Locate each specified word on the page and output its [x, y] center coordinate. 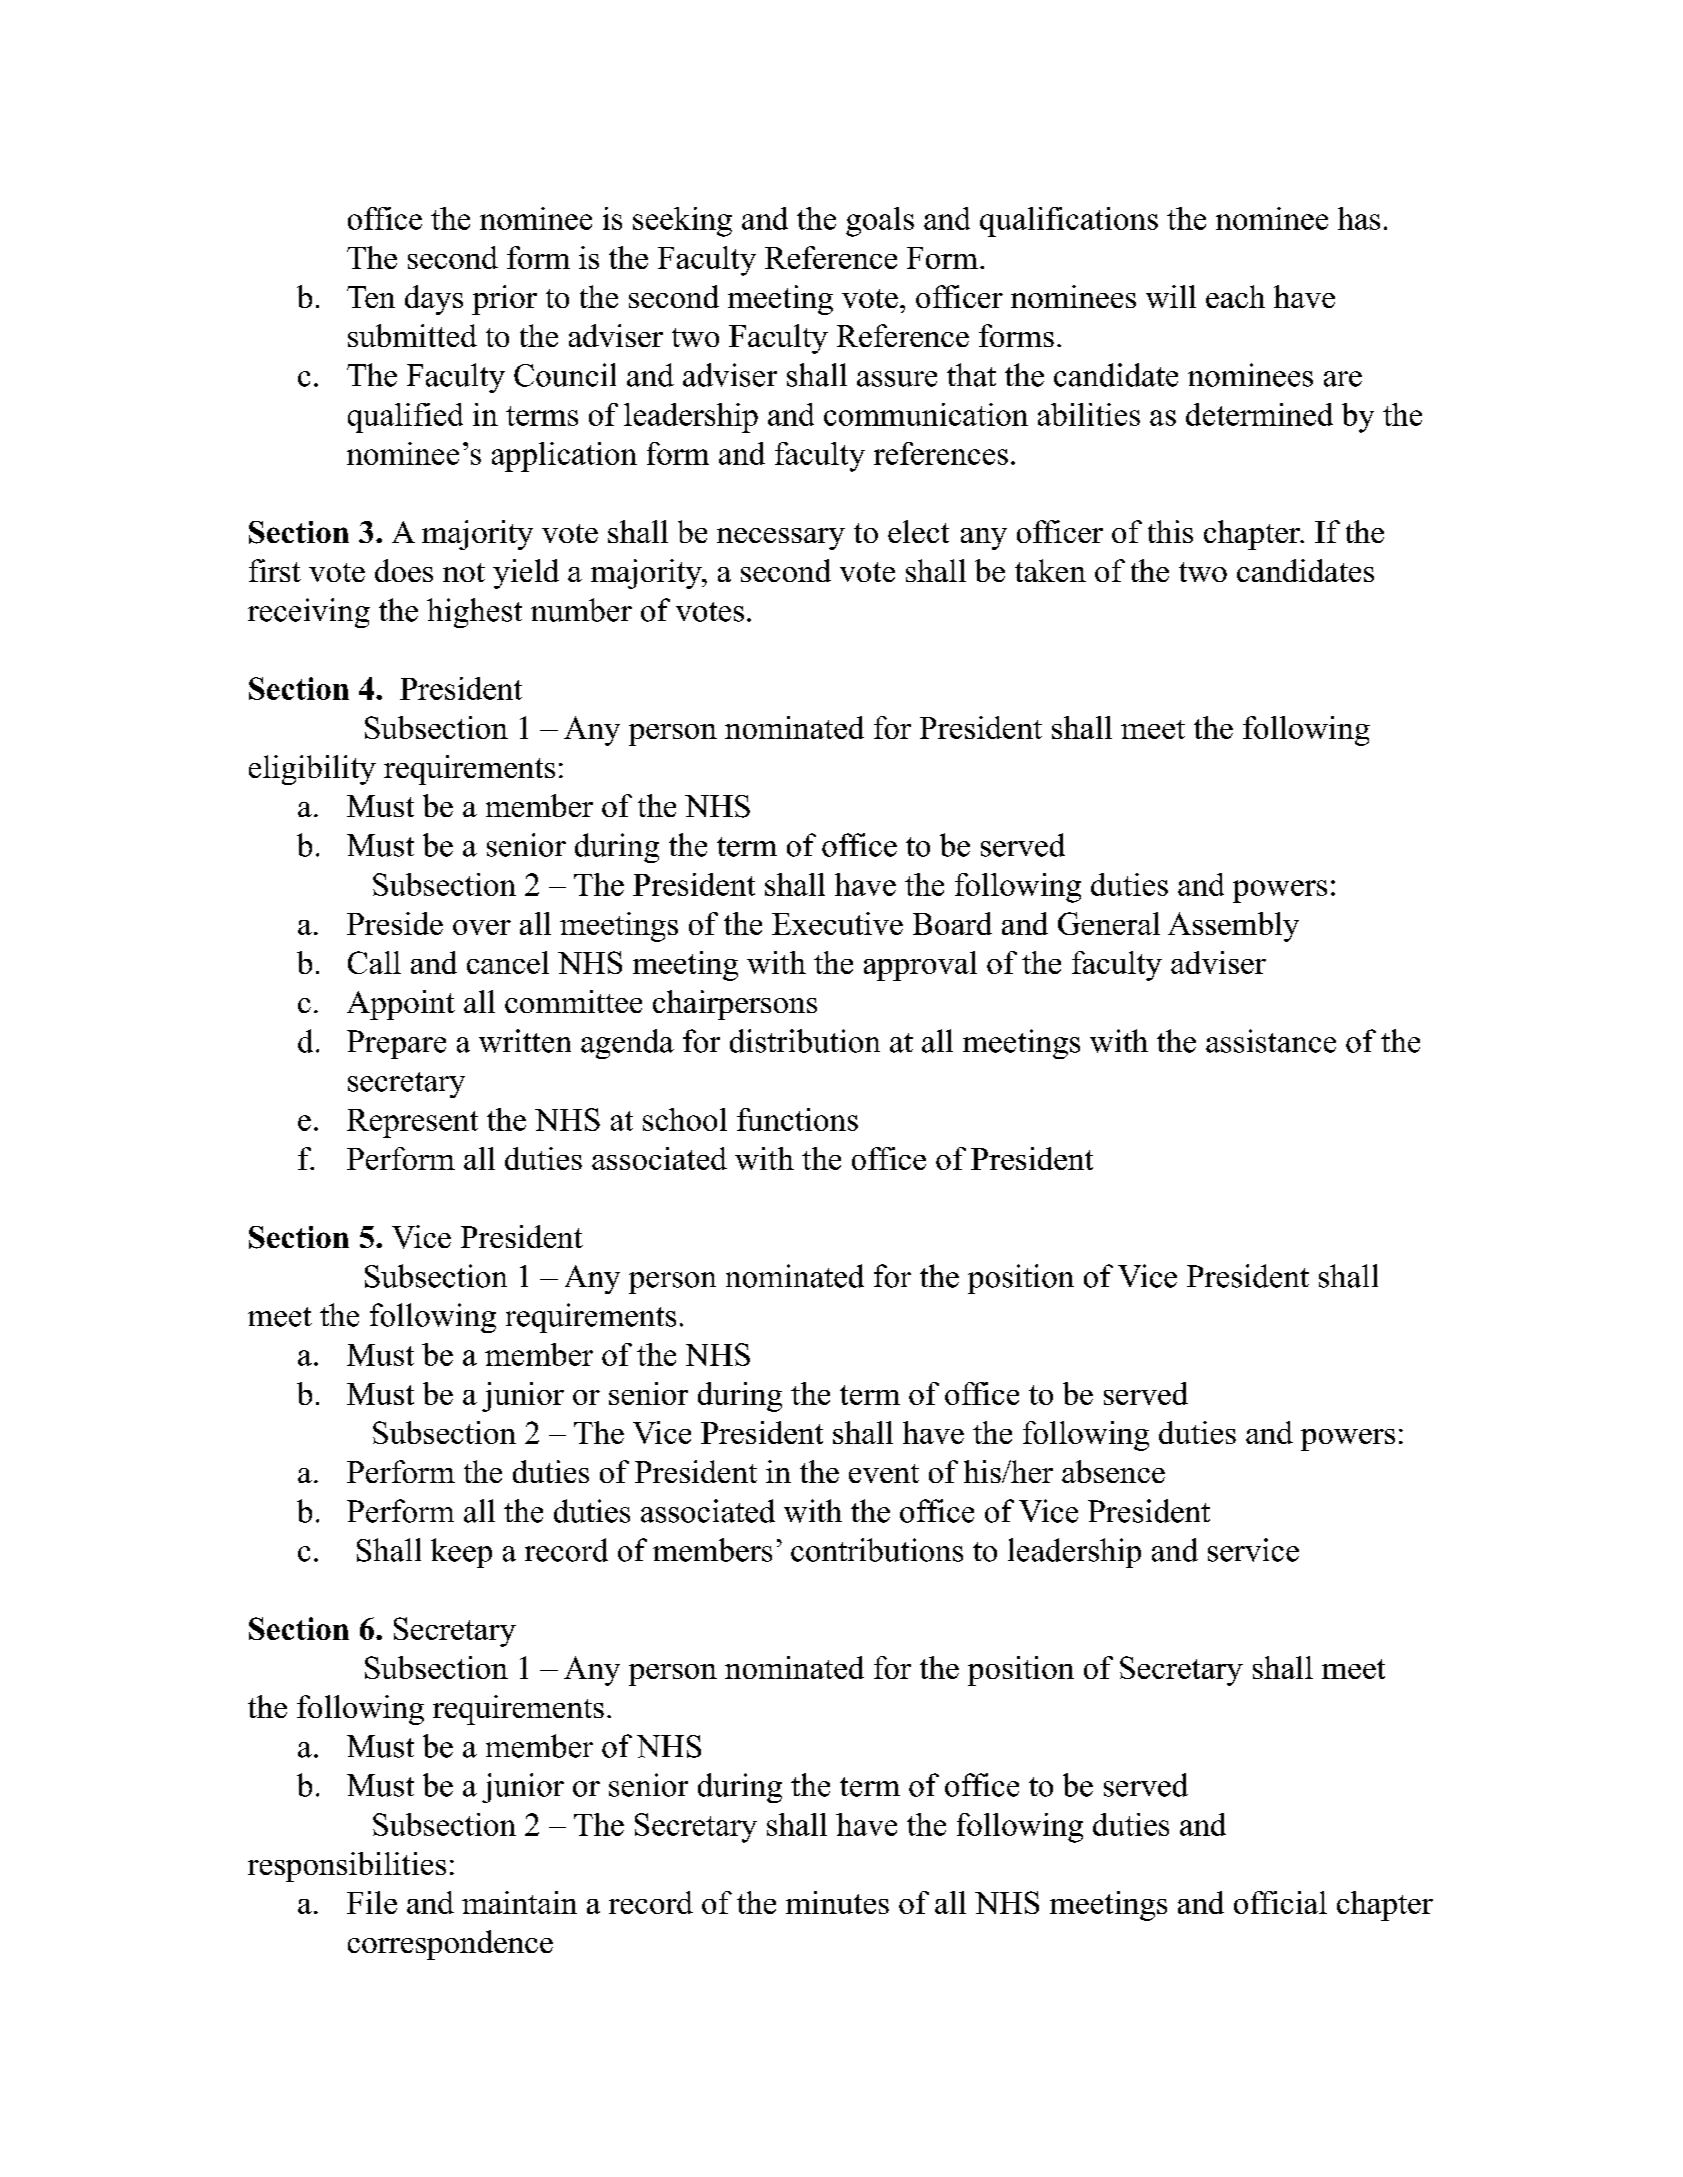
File [372, 1902]
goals [880, 222]
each [1235, 296]
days [434, 300]
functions [797, 1119]
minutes [837, 1902]
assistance [1271, 1041]
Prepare [396, 1044]
